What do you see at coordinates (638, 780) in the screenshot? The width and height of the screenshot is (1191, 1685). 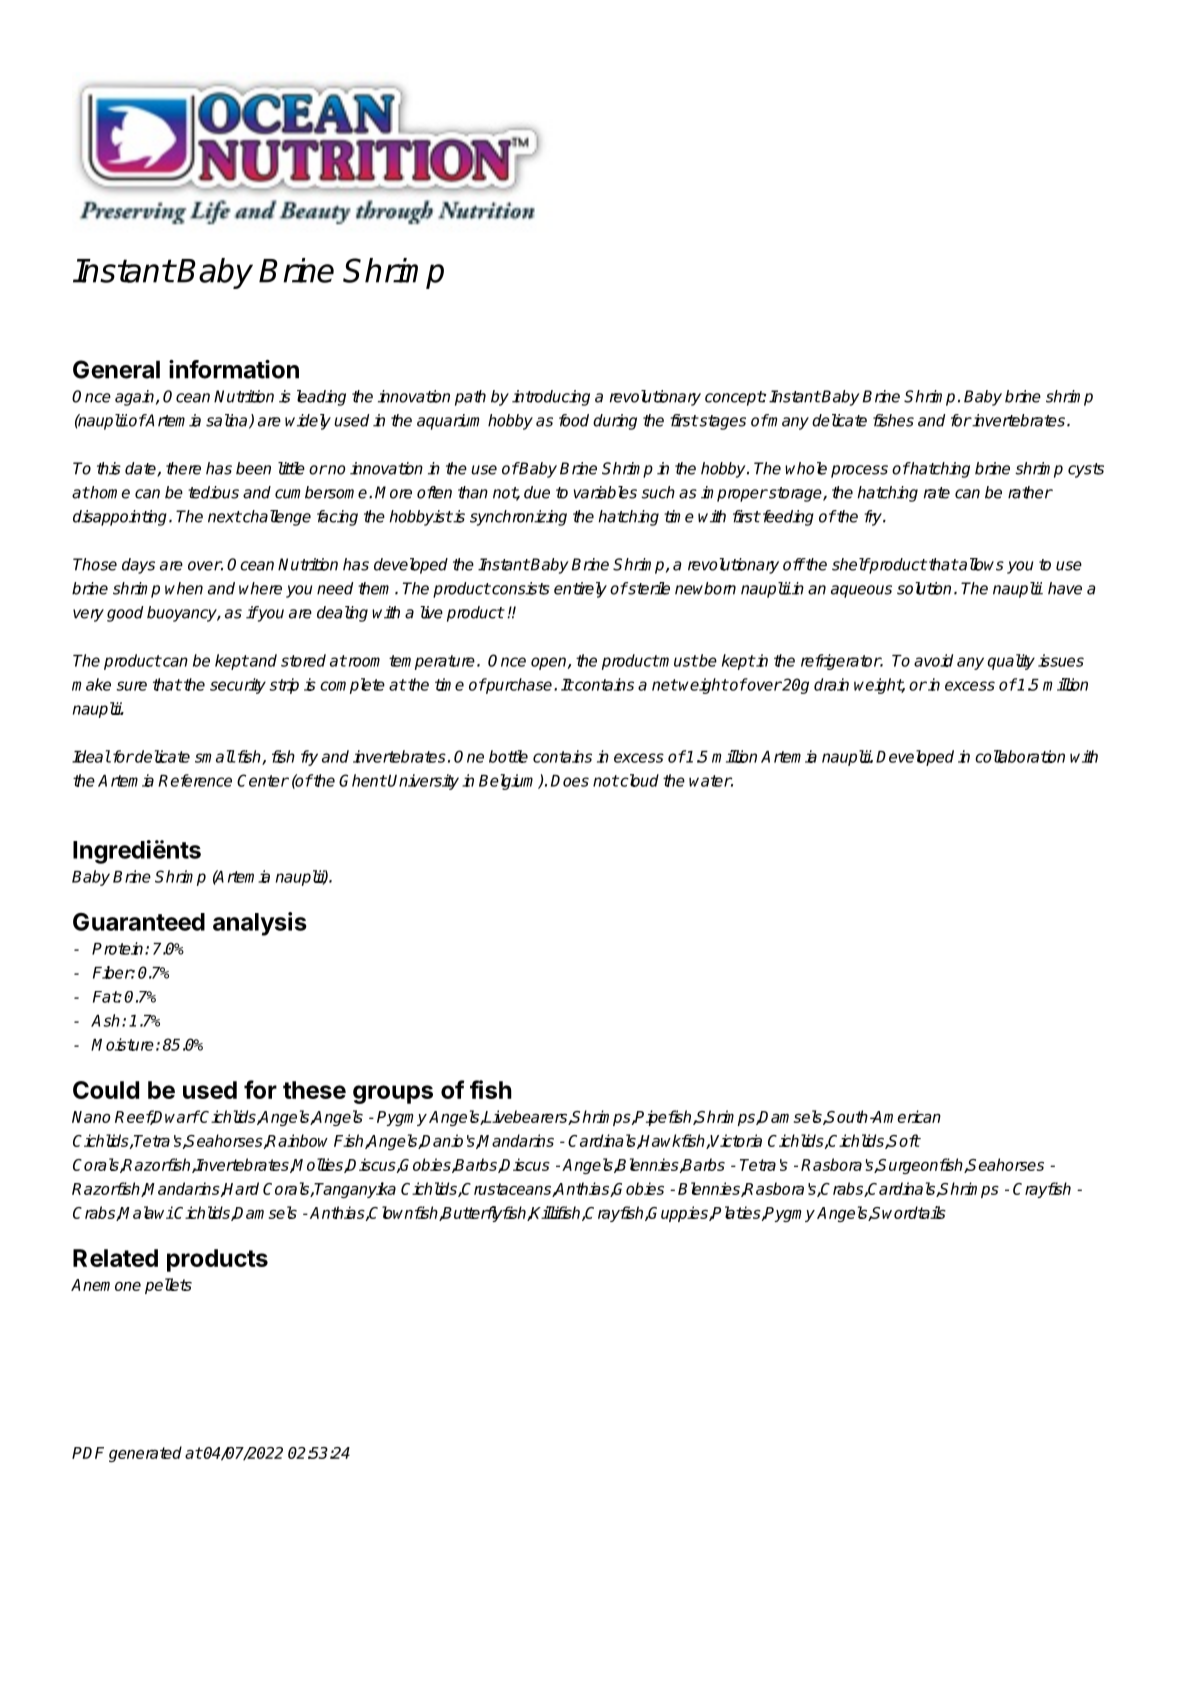 I see `cloud` at bounding box center [638, 780].
